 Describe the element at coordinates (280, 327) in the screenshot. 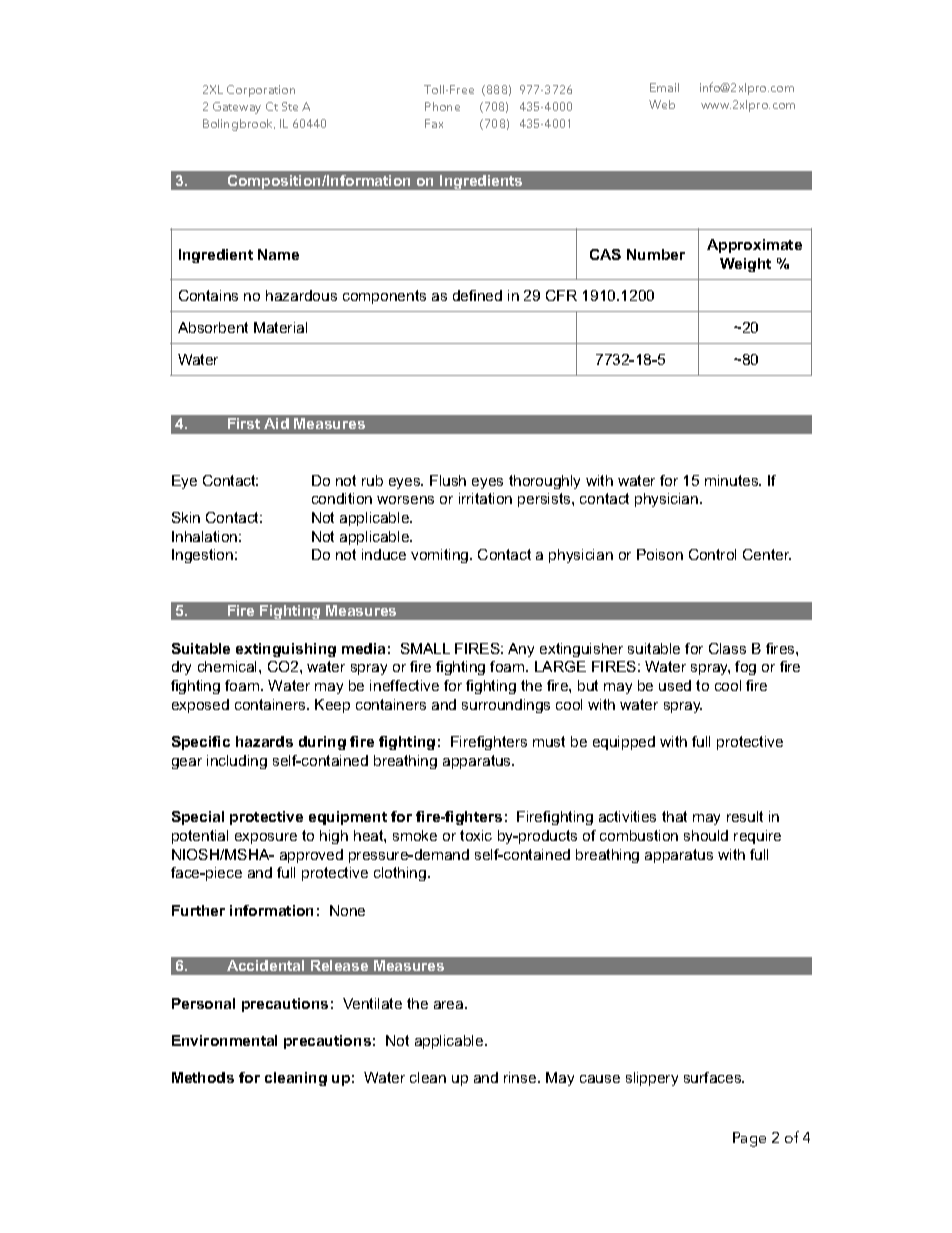

I see `Material` at that location.
